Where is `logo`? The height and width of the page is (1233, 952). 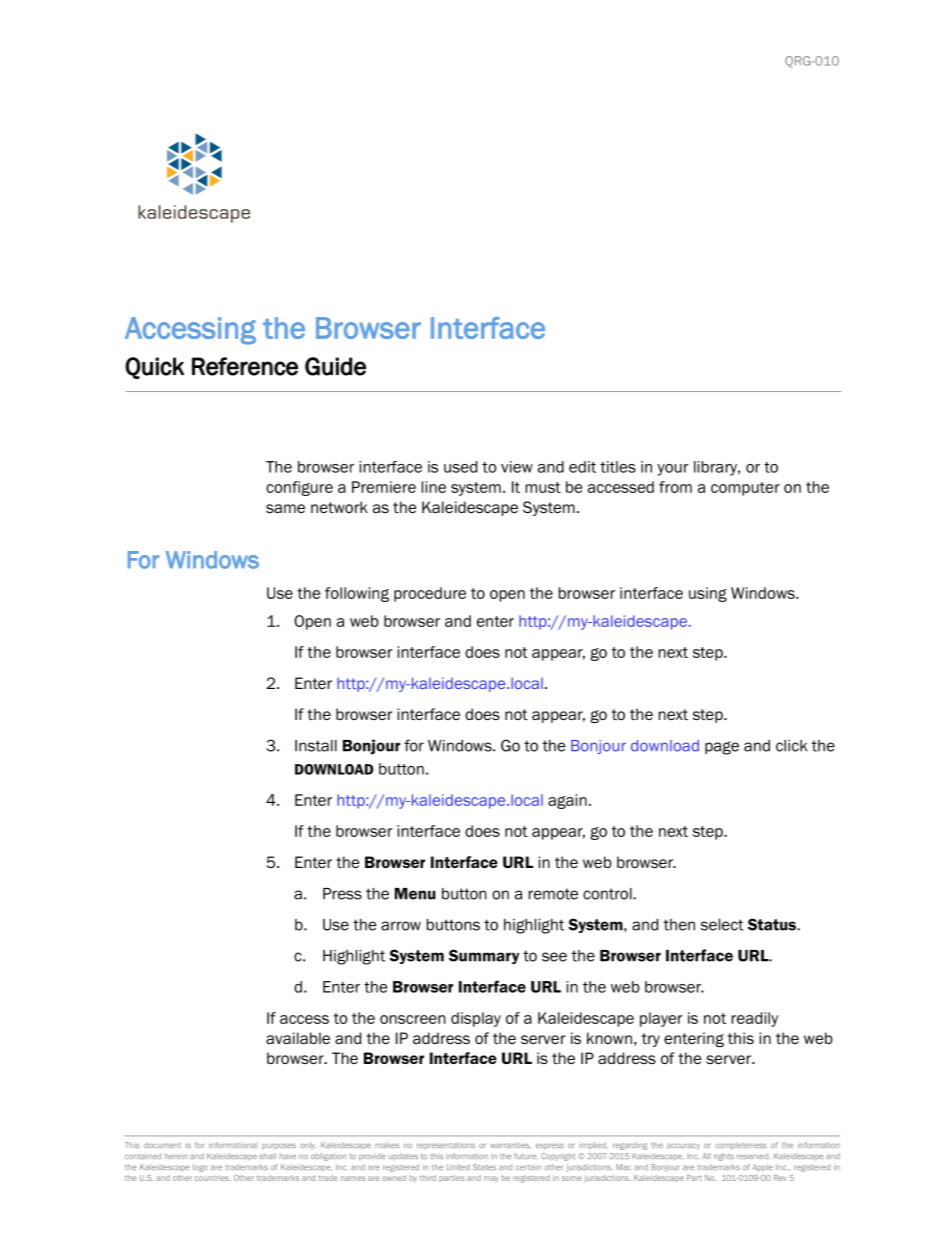 logo is located at coordinates (200, 1168).
